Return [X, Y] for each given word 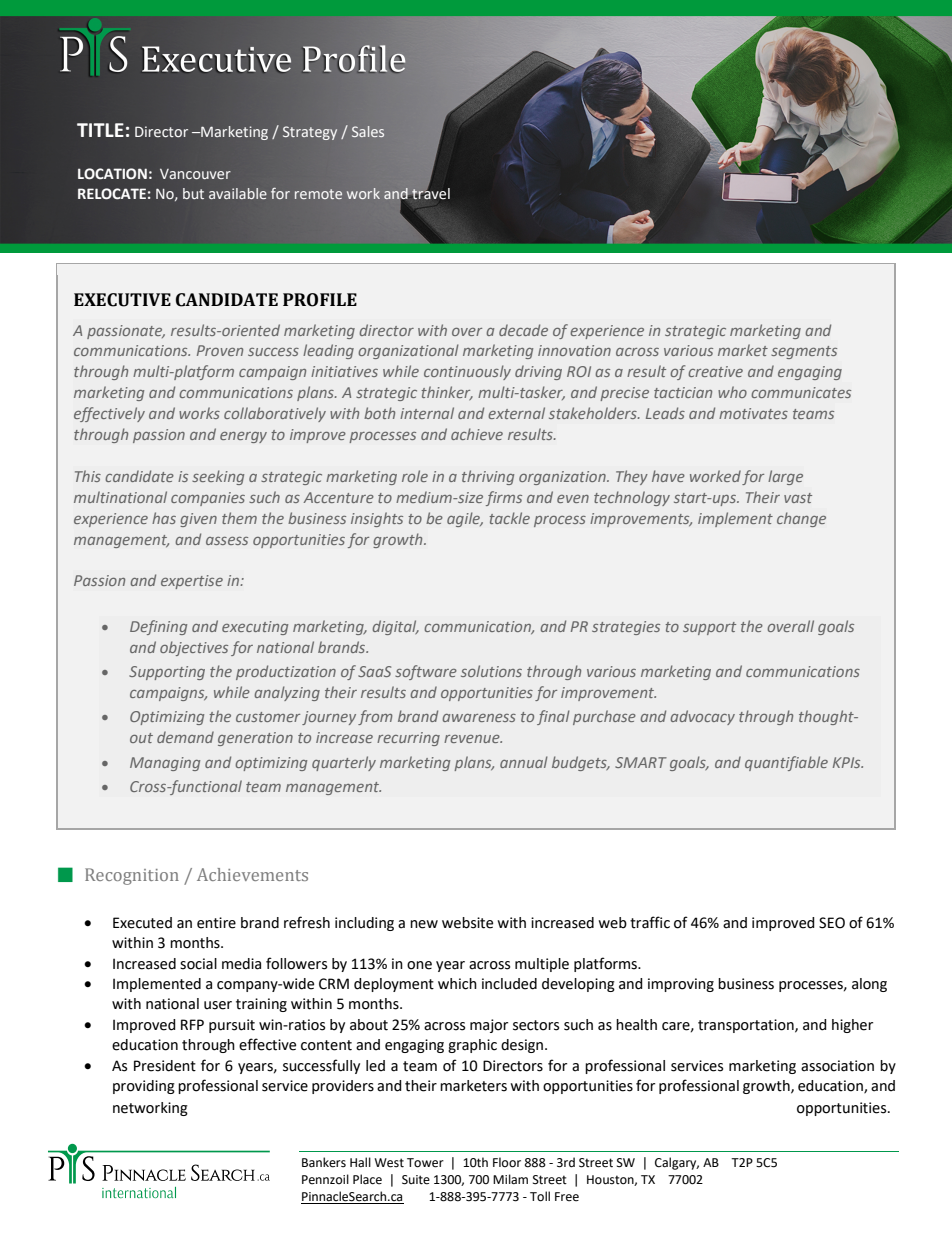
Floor [507, 1162]
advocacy [702, 717]
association [837, 1066]
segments [804, 352]
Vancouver [195, 174]
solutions [491, 671]
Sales [368, 131]
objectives [194, 648]
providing [144, 1087]
